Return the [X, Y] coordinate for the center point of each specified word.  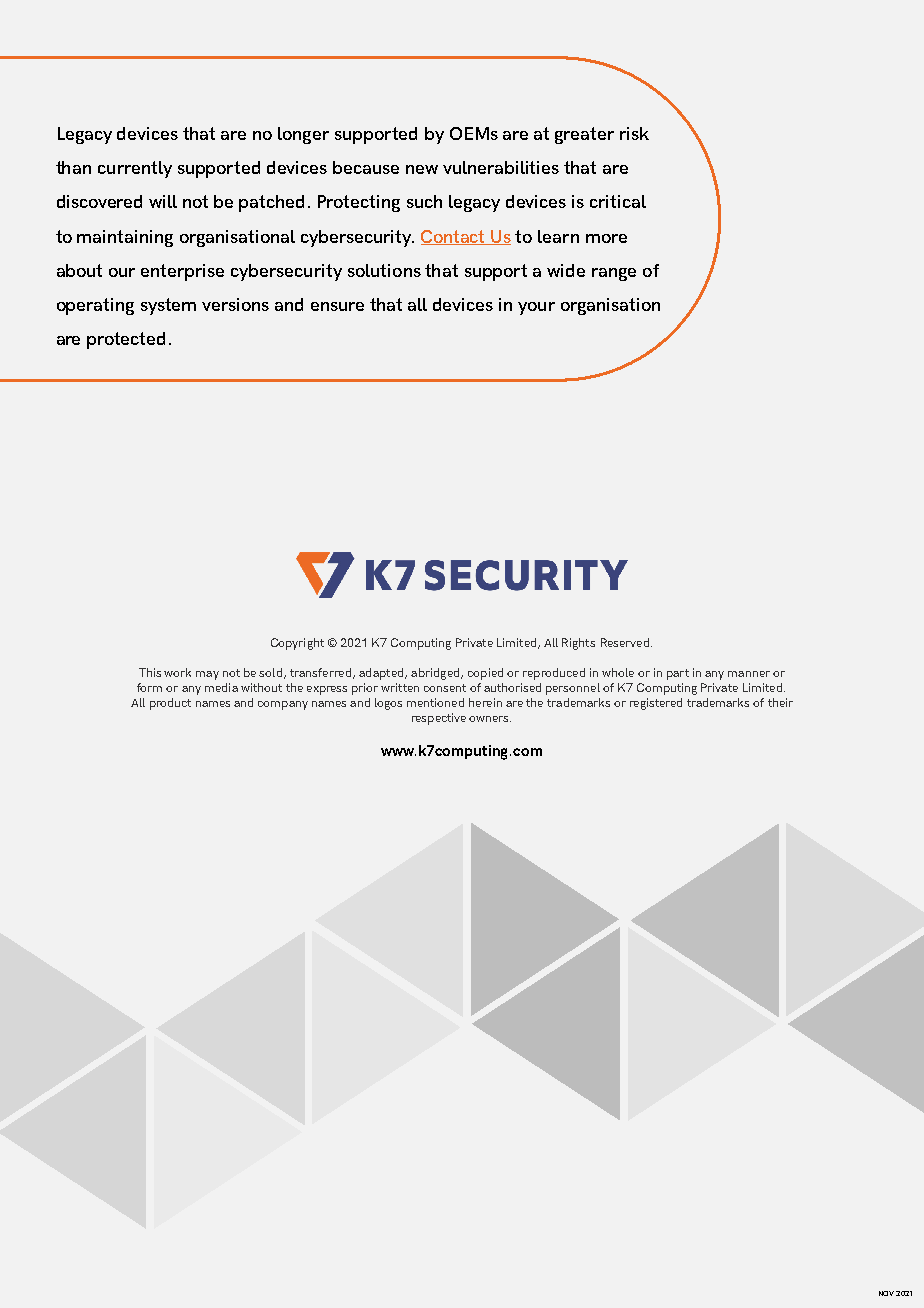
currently [135, 169]
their [780, 702]
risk [634, 133]
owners [490, 719]
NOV [886, 1293]
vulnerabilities [501, 167]
